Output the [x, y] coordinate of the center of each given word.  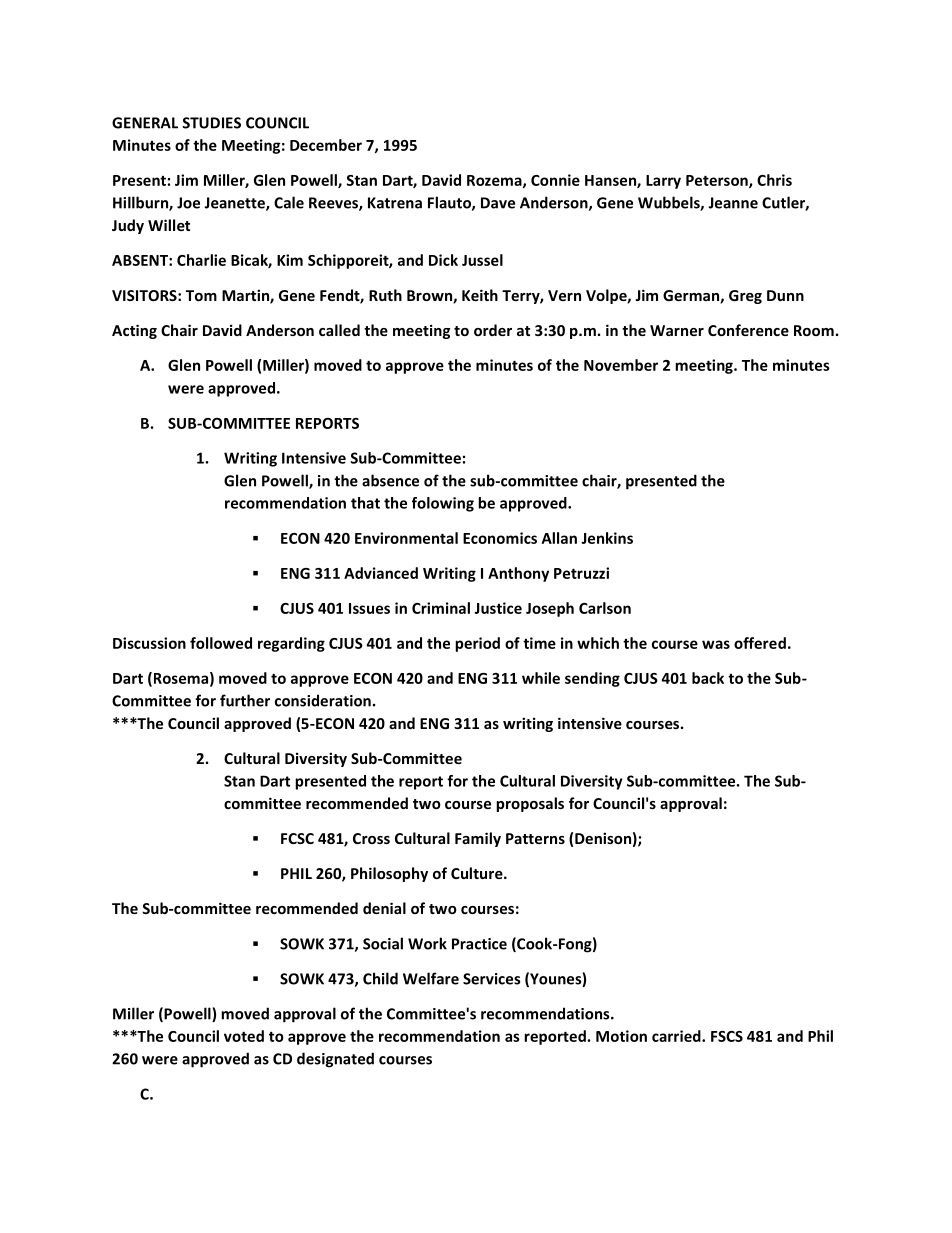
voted [244, 1036]
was [716, 644]
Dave [498, 203]
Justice [498, 608]
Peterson [718, 181]
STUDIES [211, 123]
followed [221, 643]
